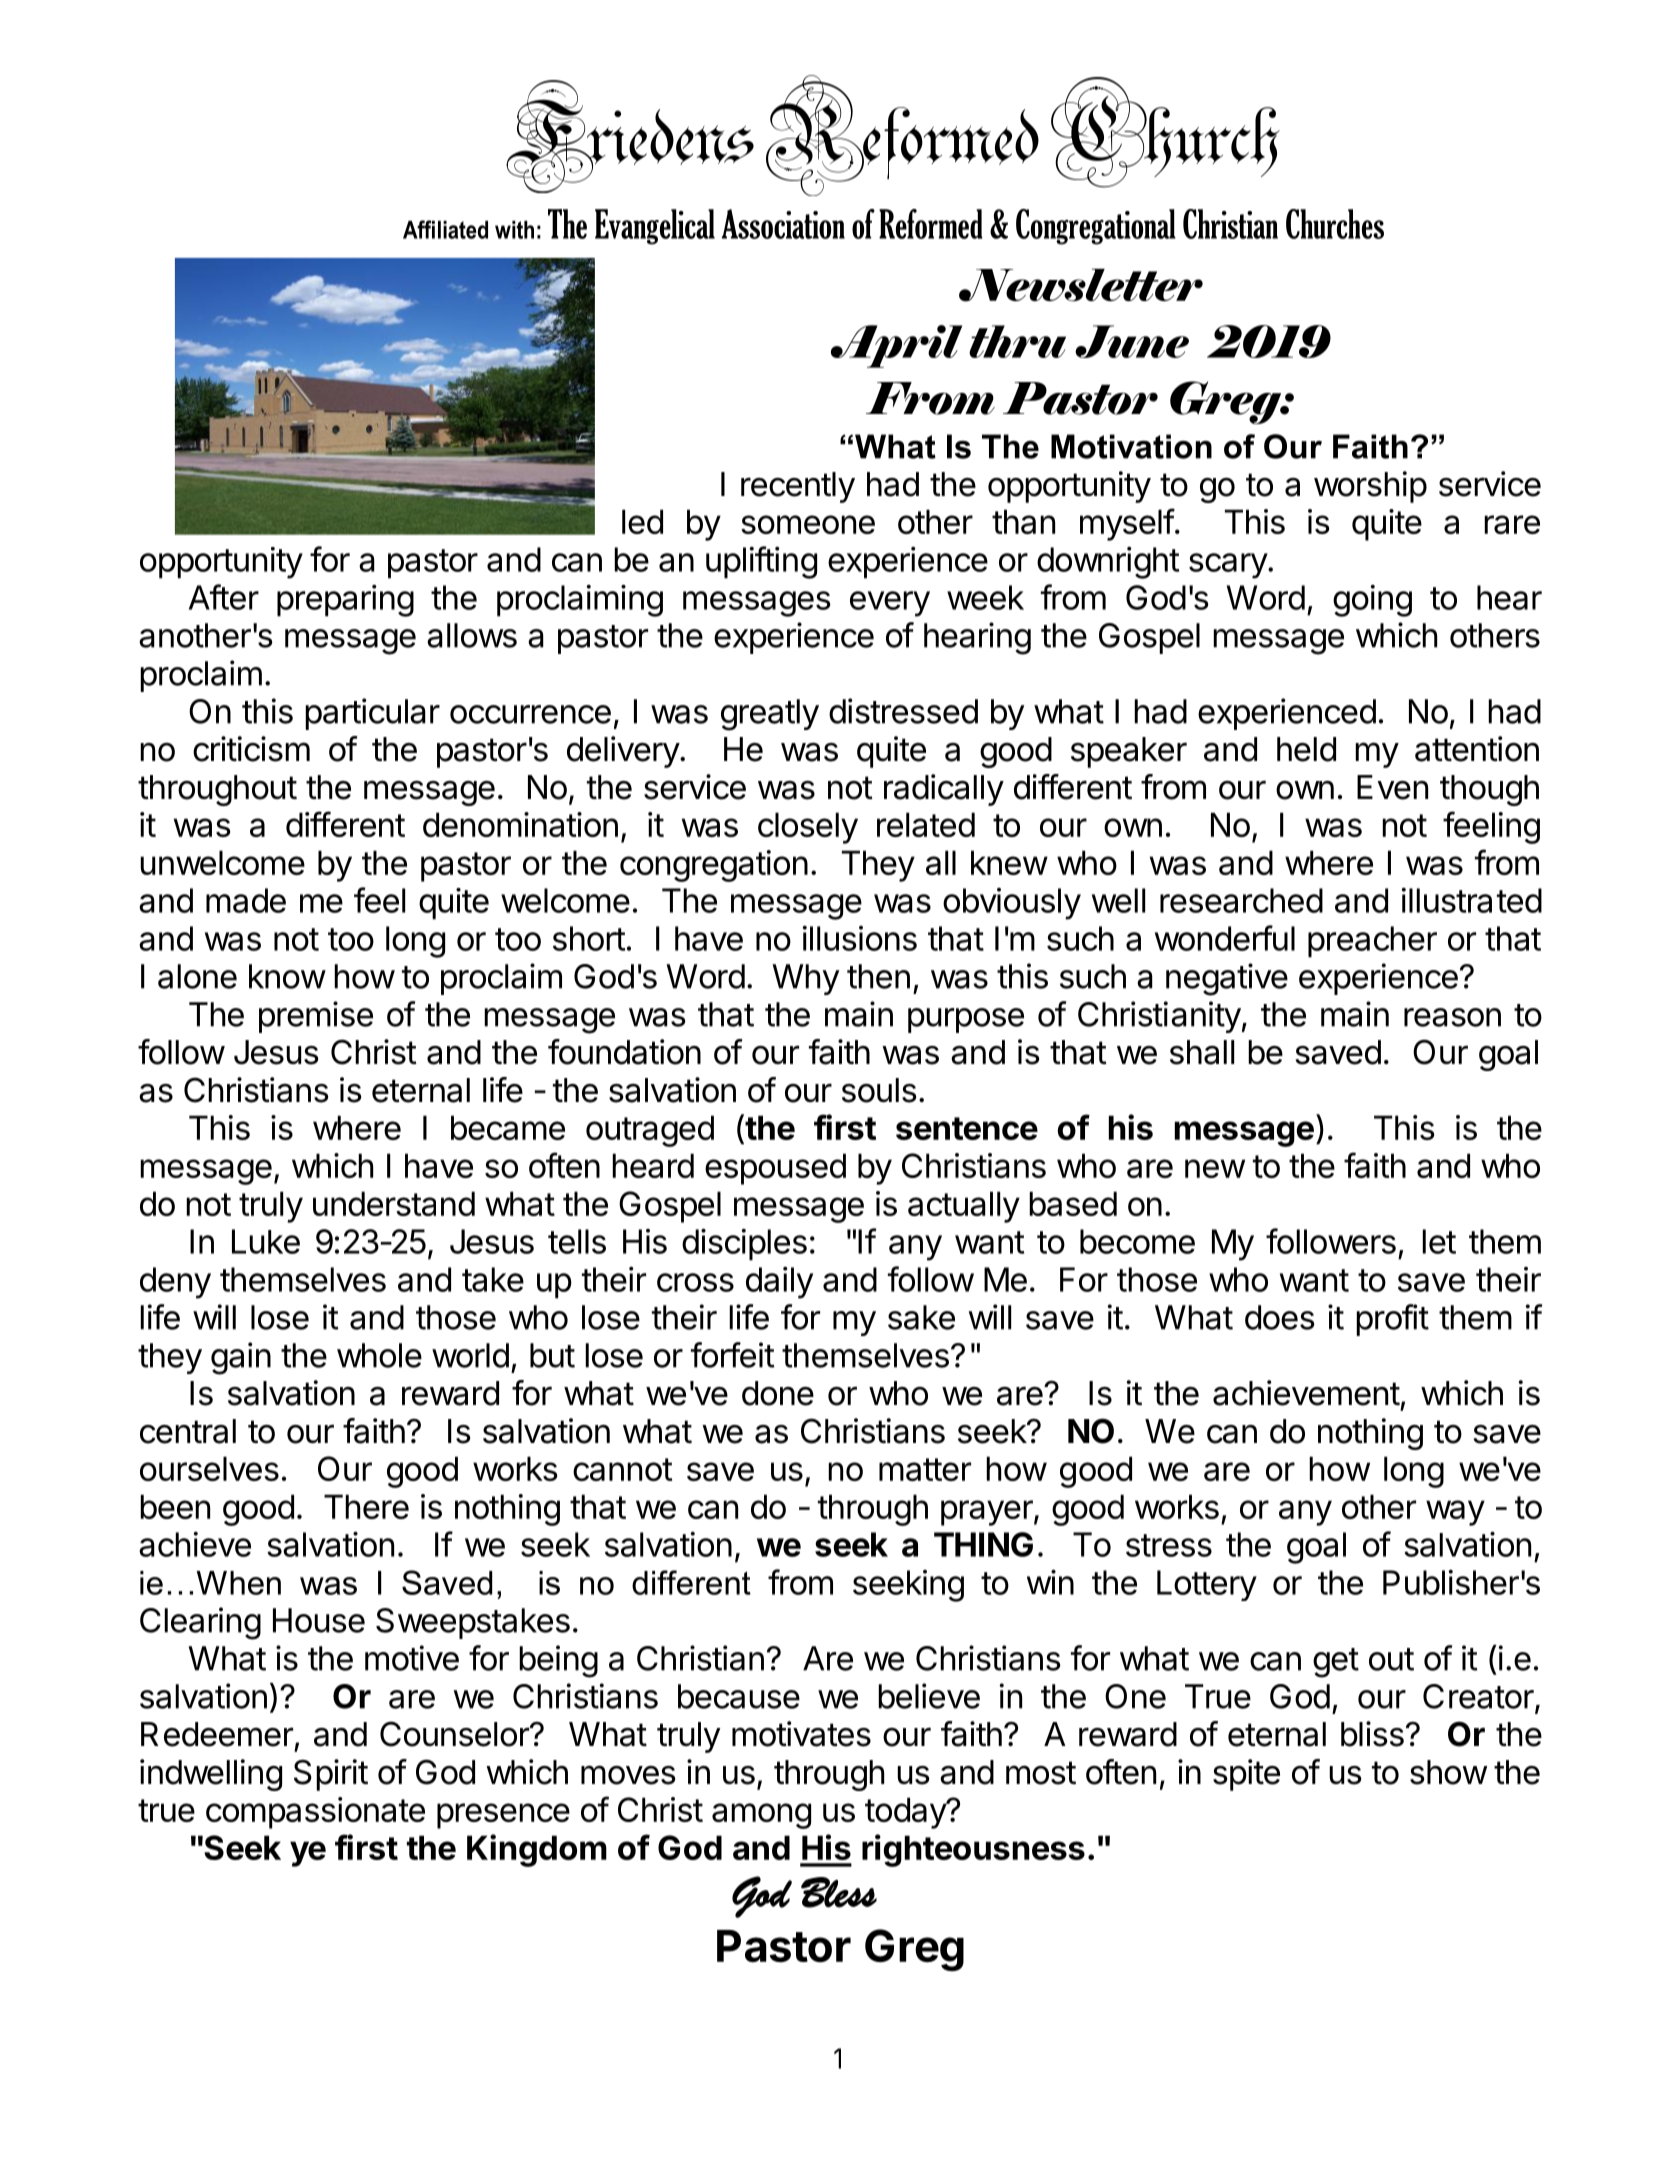  What do you see at coordinates (770, 715) in the page?
I see `greatly` at bounding box center [770, 715].
